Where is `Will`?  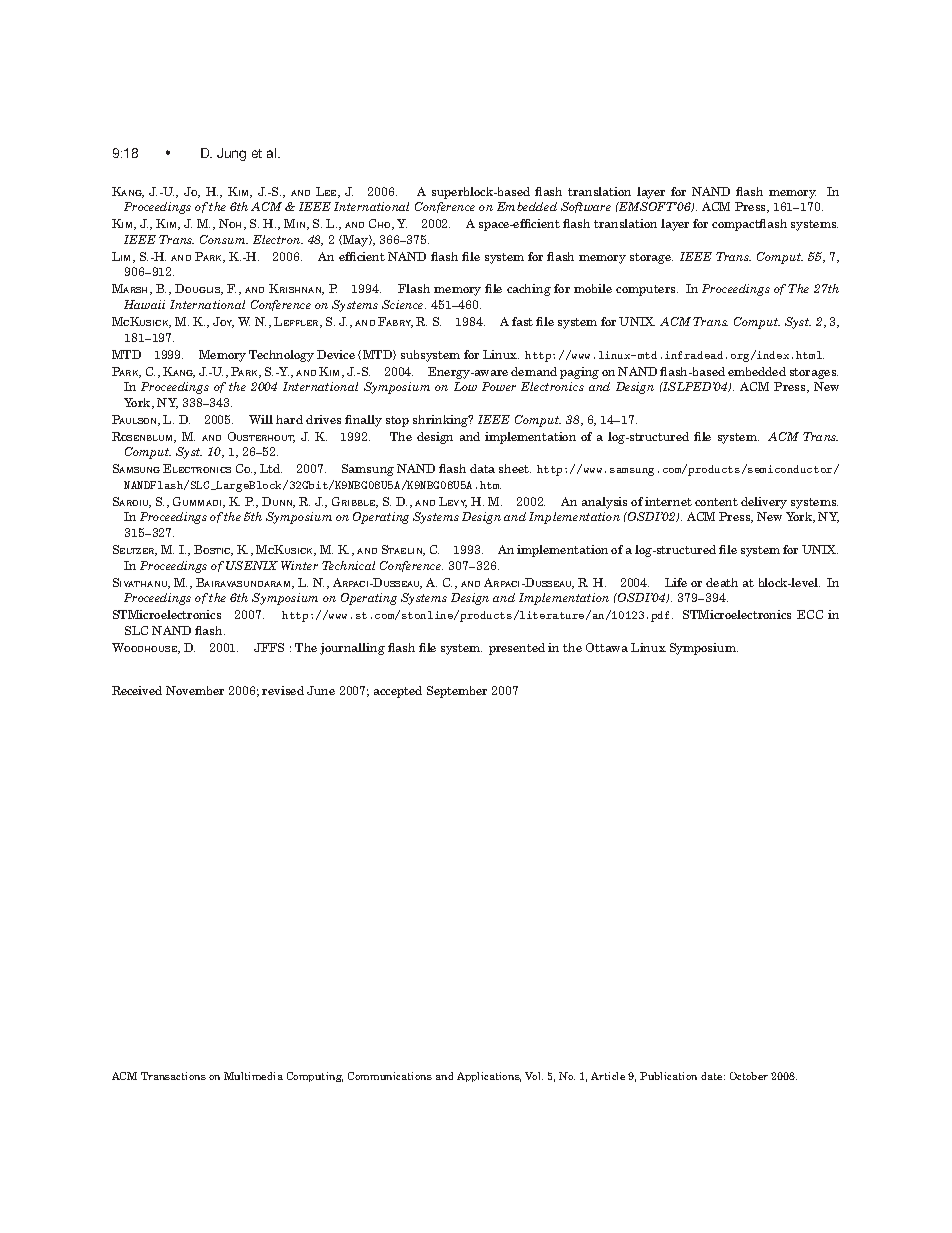 Will is located at coordinates (261, 419).
